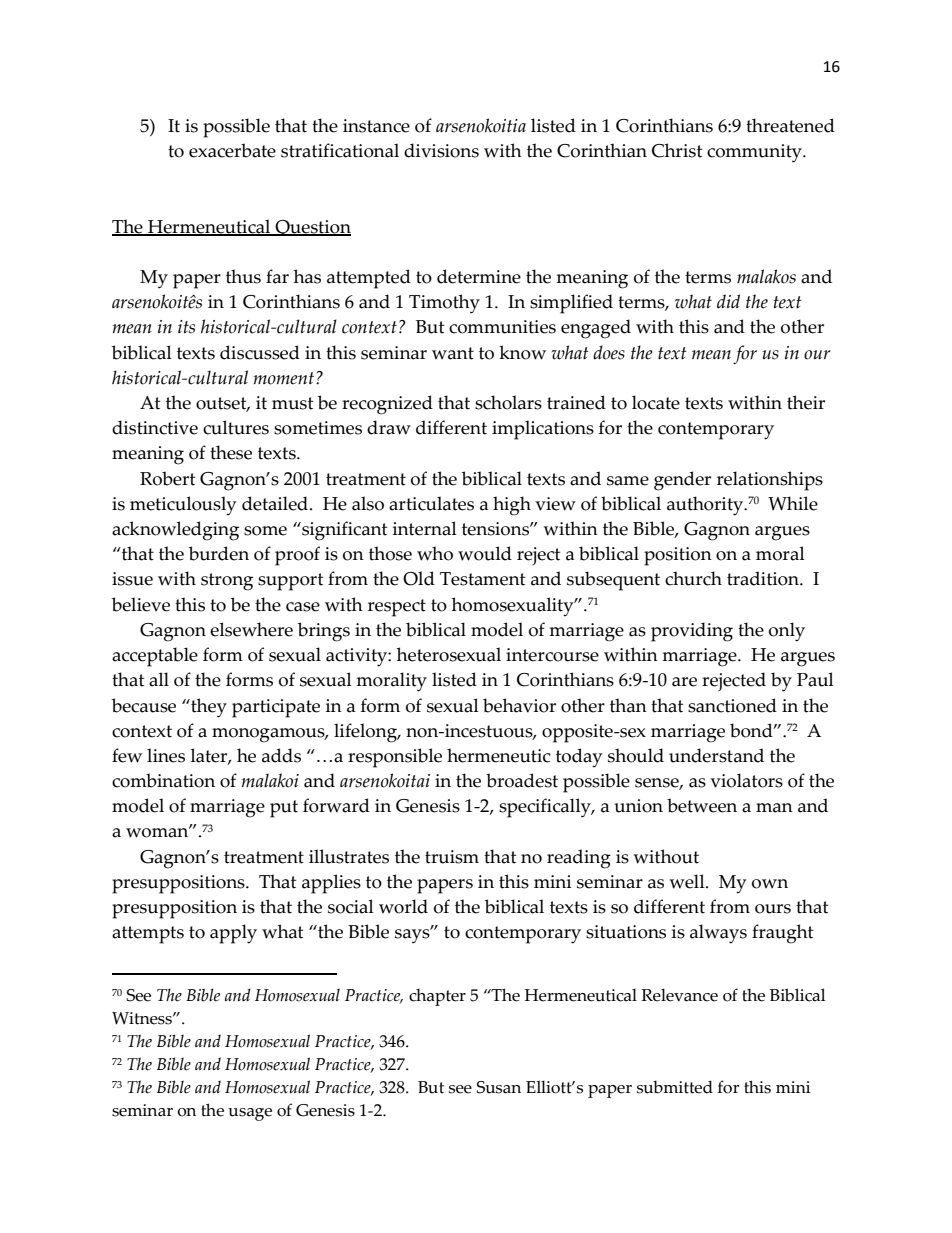  Describe the element at coordinates (441, 150) in the screenshot. I see `divisions` at that location.
